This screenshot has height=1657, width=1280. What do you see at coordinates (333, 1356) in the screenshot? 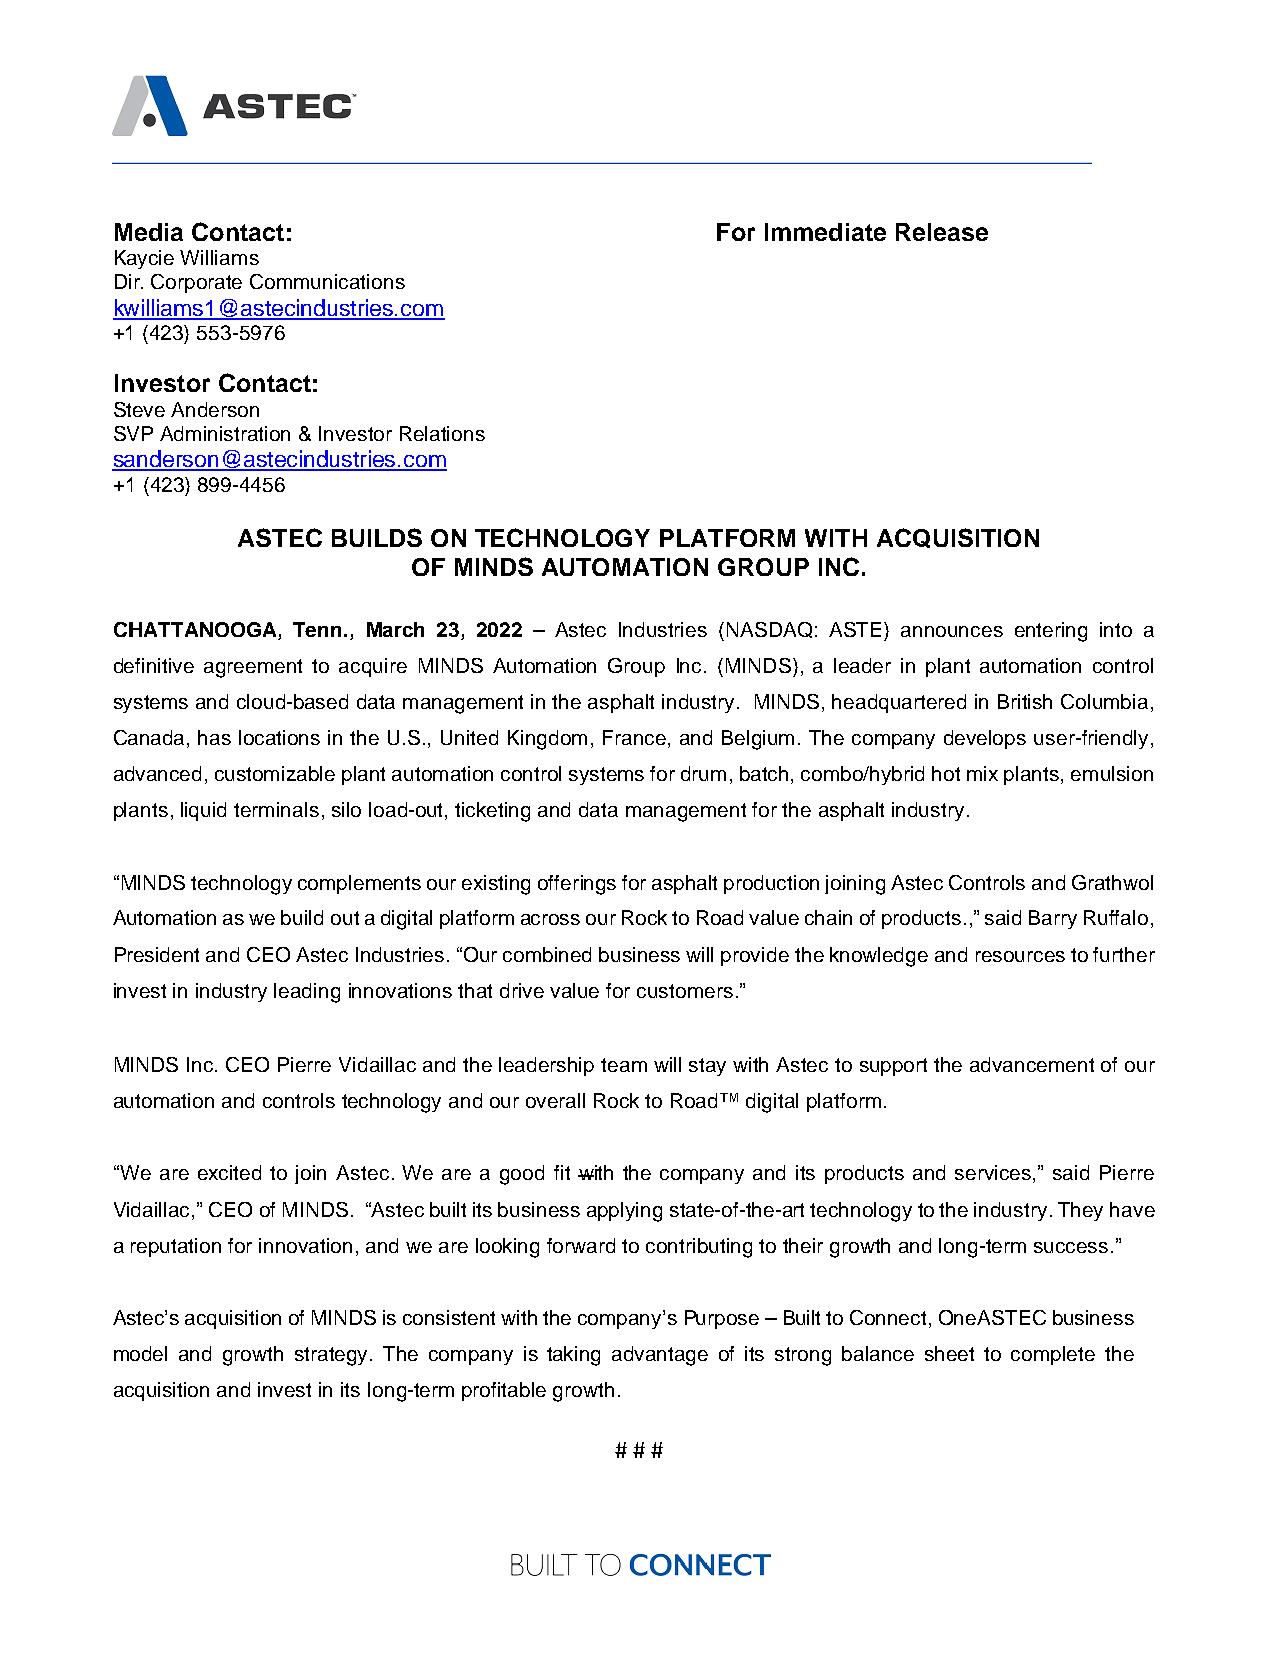
I see `strategy` at bounding box center [333, 1356].
